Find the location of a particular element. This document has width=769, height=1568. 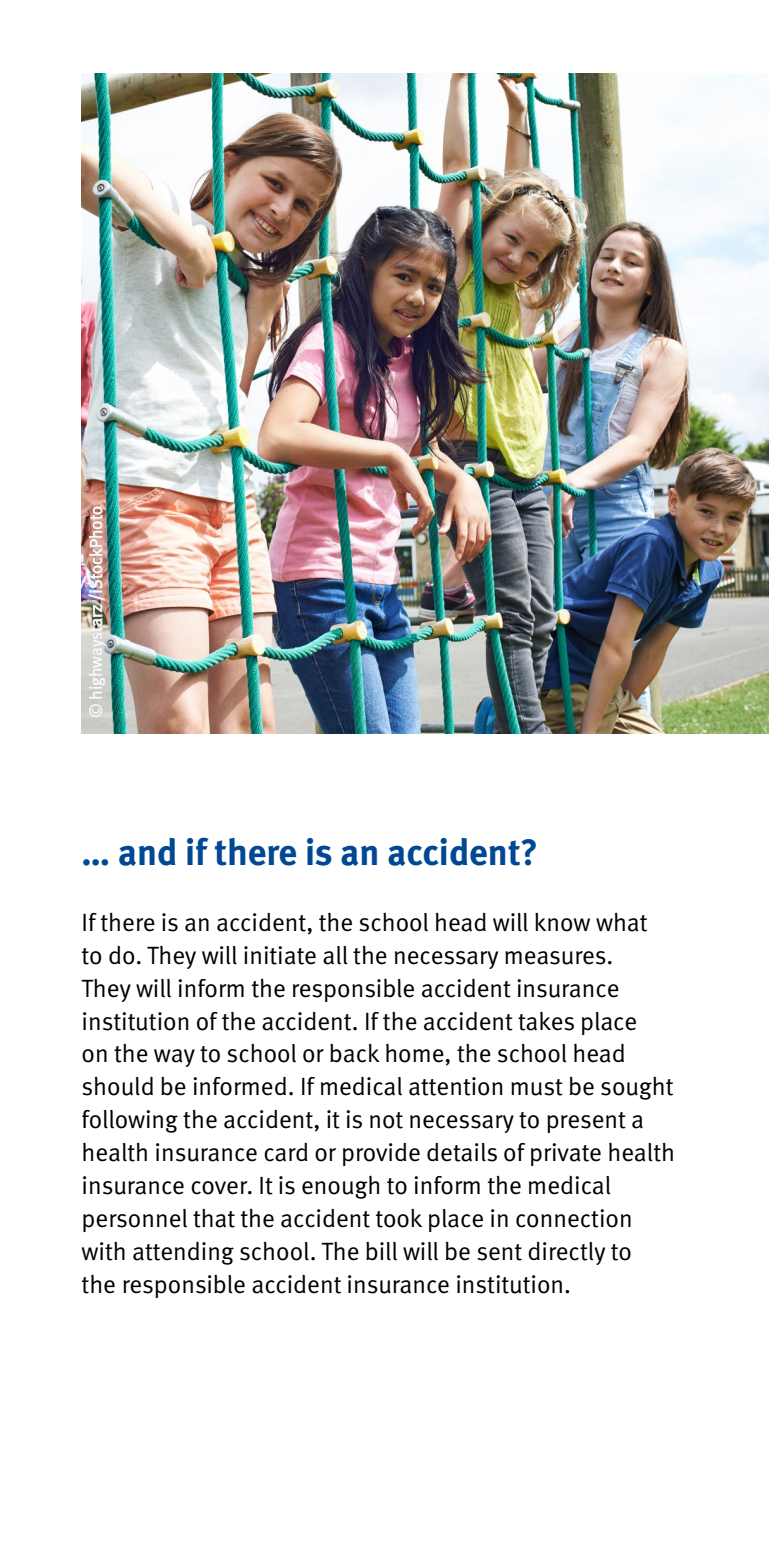

should is located at coordinates (117, 1086).
